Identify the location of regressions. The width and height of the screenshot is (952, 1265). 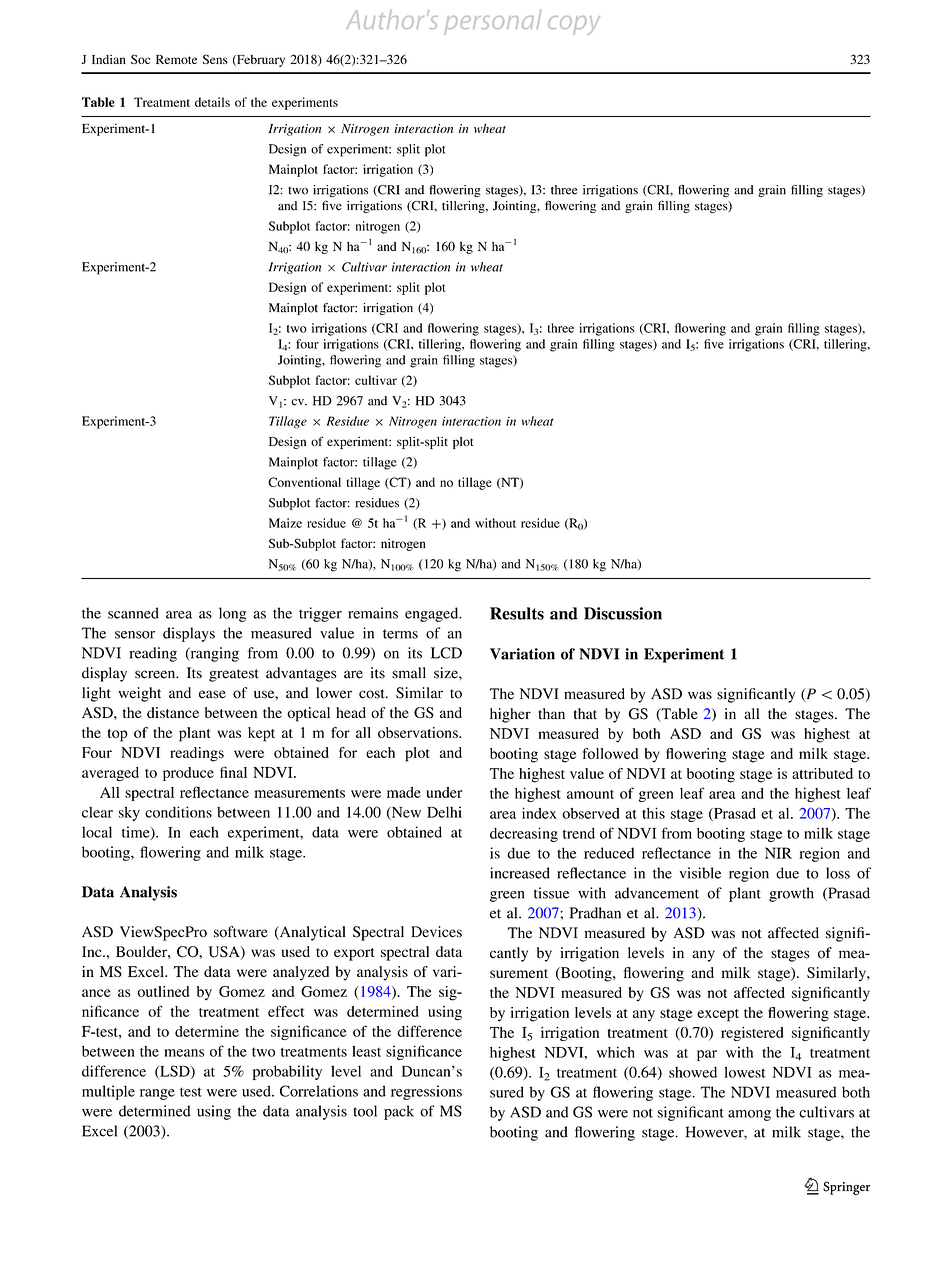
(426, 1092).
